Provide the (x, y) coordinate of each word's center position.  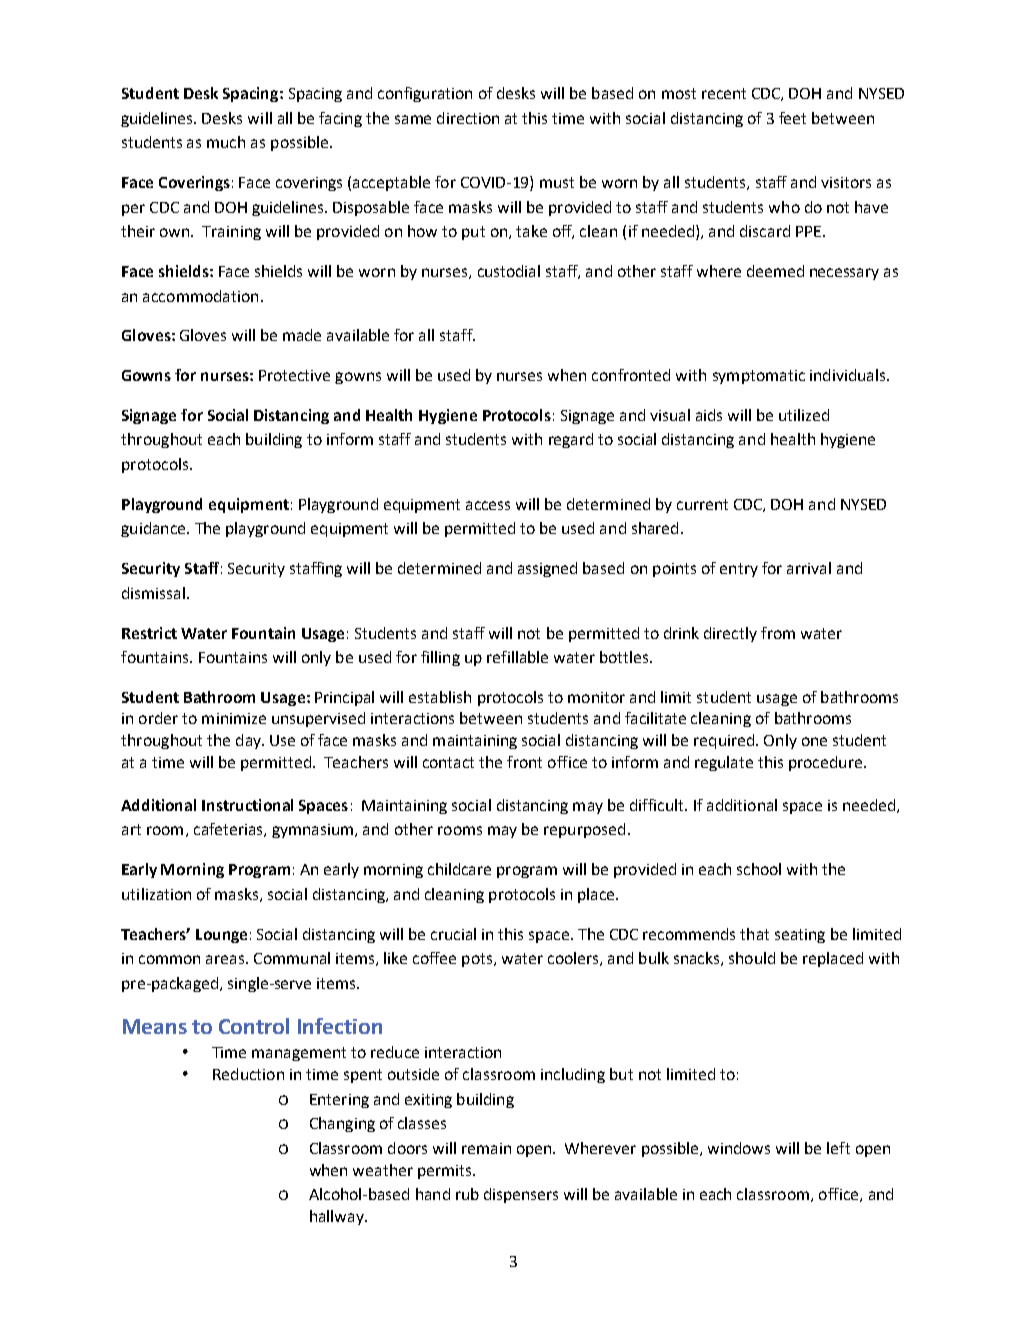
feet (792, 118)
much (226, 142)
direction (468, 118)
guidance (154, 529)
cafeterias (229, 830)
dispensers (521, 1195)
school (759, 869)
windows (739, 1148)
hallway (338, 1217)
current (702, 504)
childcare (459, 869)
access (488, 505)
